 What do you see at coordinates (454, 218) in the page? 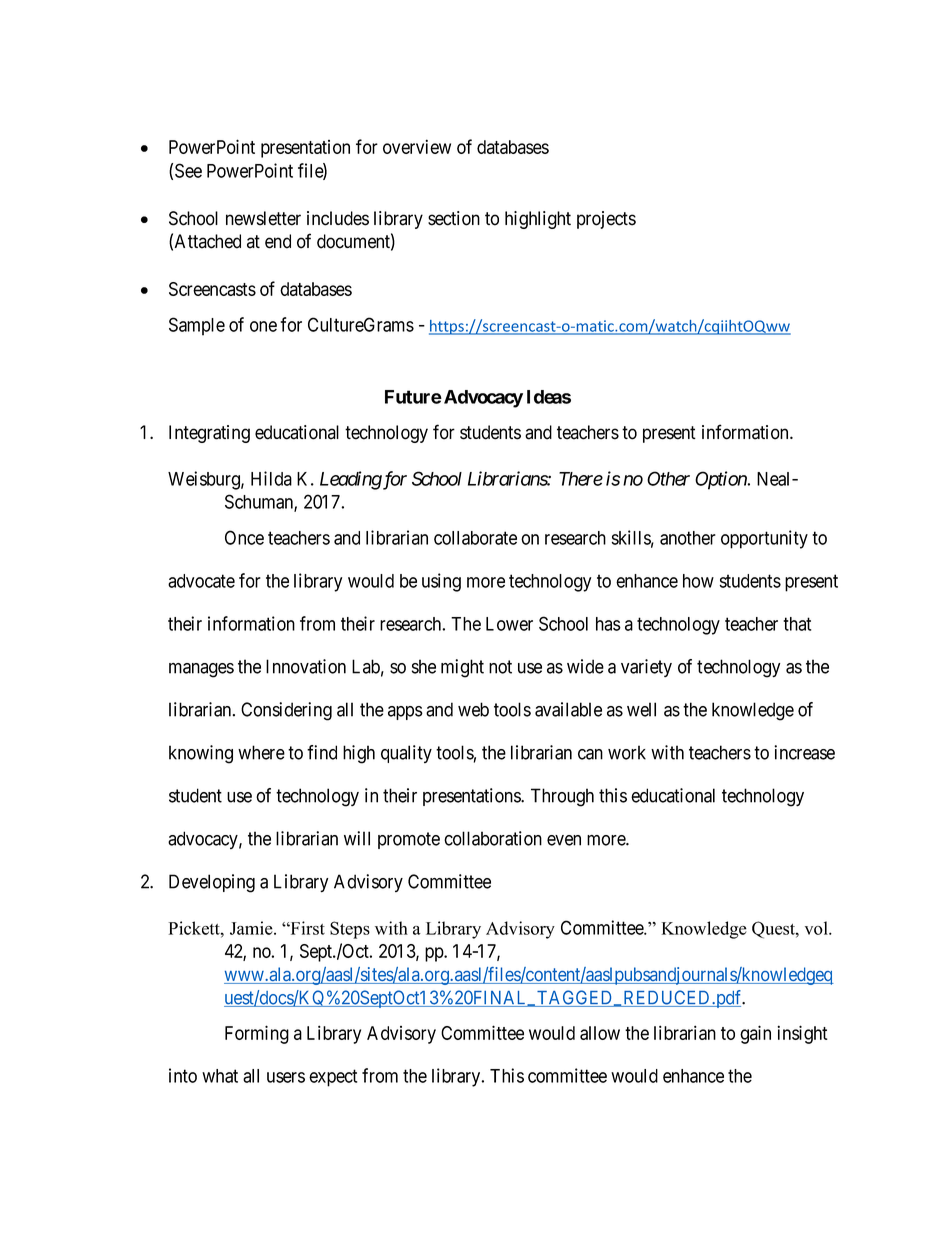
I see `section` at bounding box center [454, 218].
